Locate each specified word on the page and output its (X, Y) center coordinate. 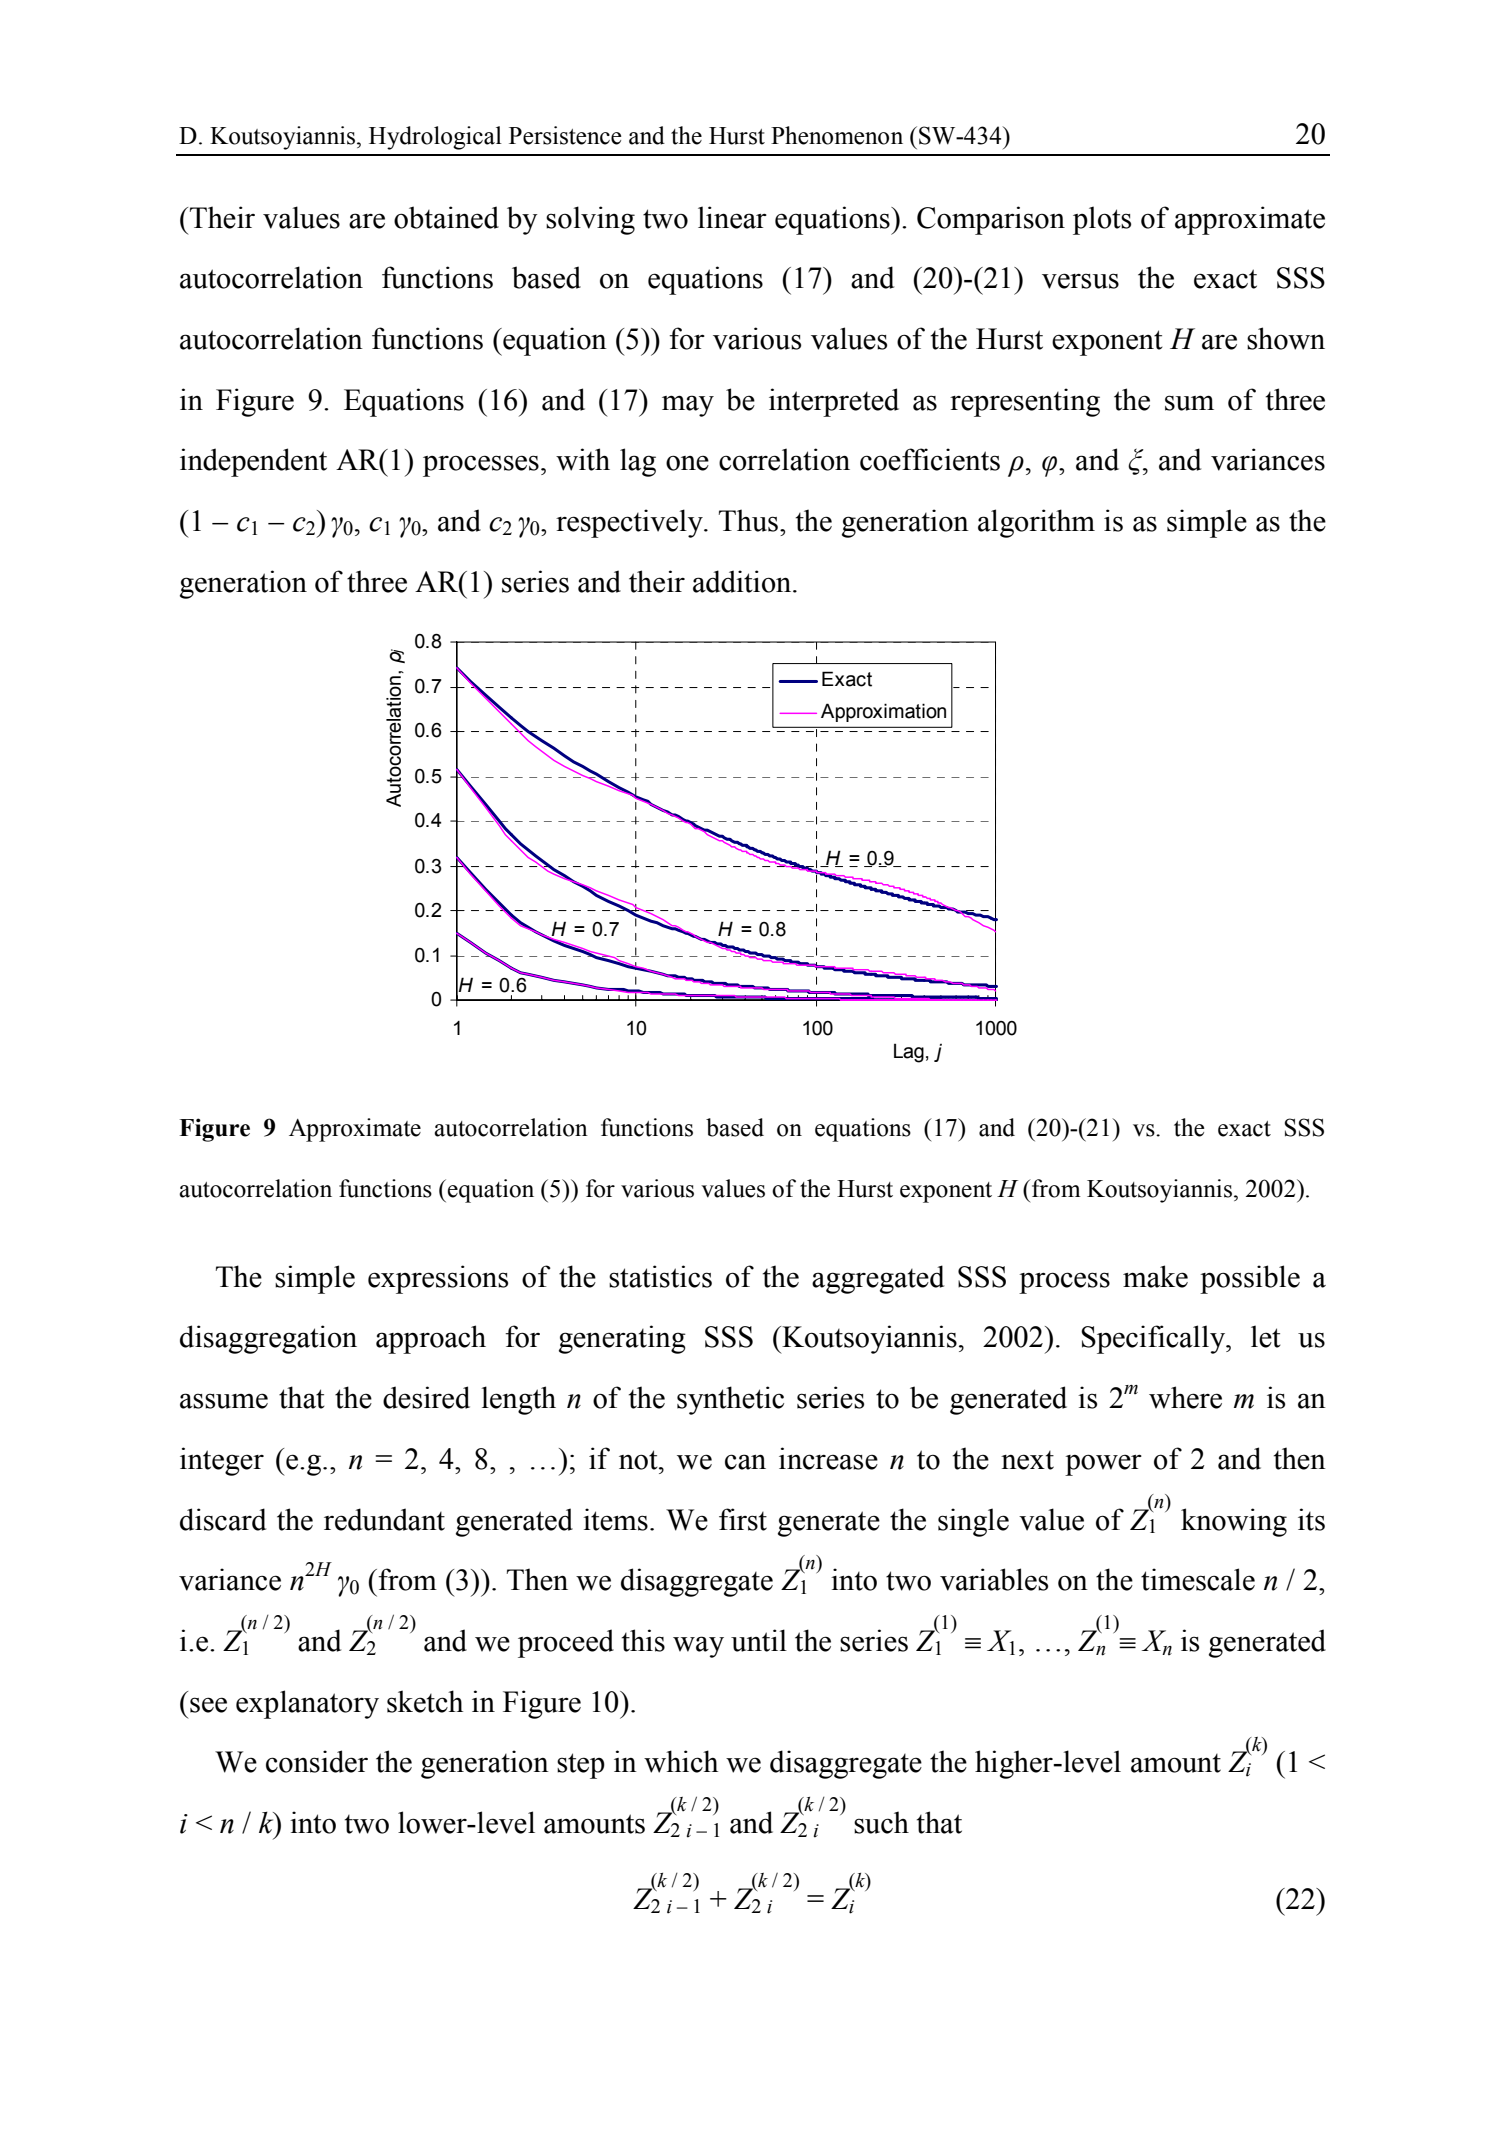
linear (732, 217)
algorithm (1036, 523)
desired (426, 1397)
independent (253, 462)
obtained (446, 217)
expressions (438, 1279)
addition (743, 581)
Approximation (883, 712)
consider (317, 1761)
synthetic (730, 1400)
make (1155, 1276)
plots (1102, 220)
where (1185, 1397)
